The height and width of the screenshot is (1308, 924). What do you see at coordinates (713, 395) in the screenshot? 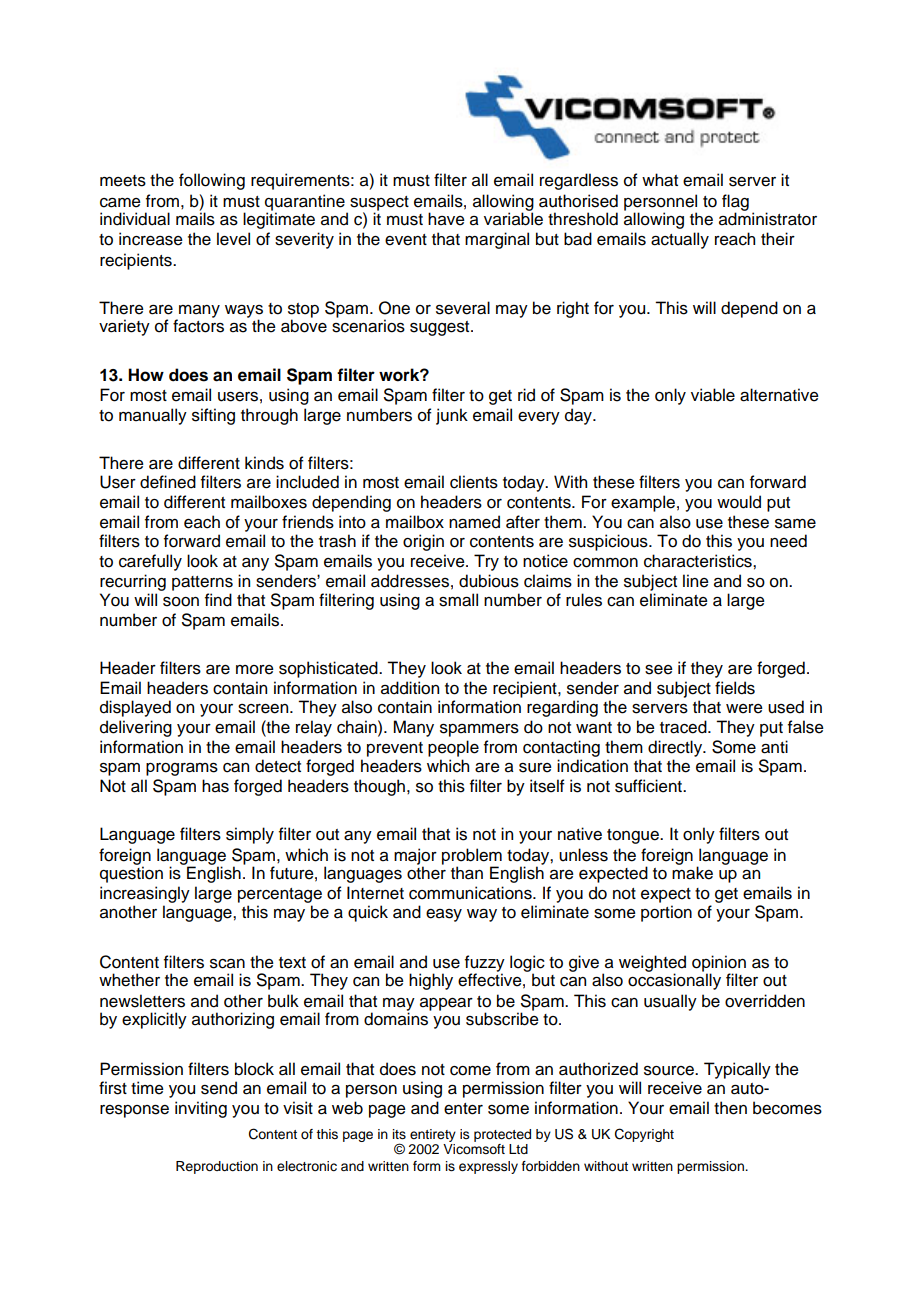
I see `viable` at bounding box center [713, 395].
